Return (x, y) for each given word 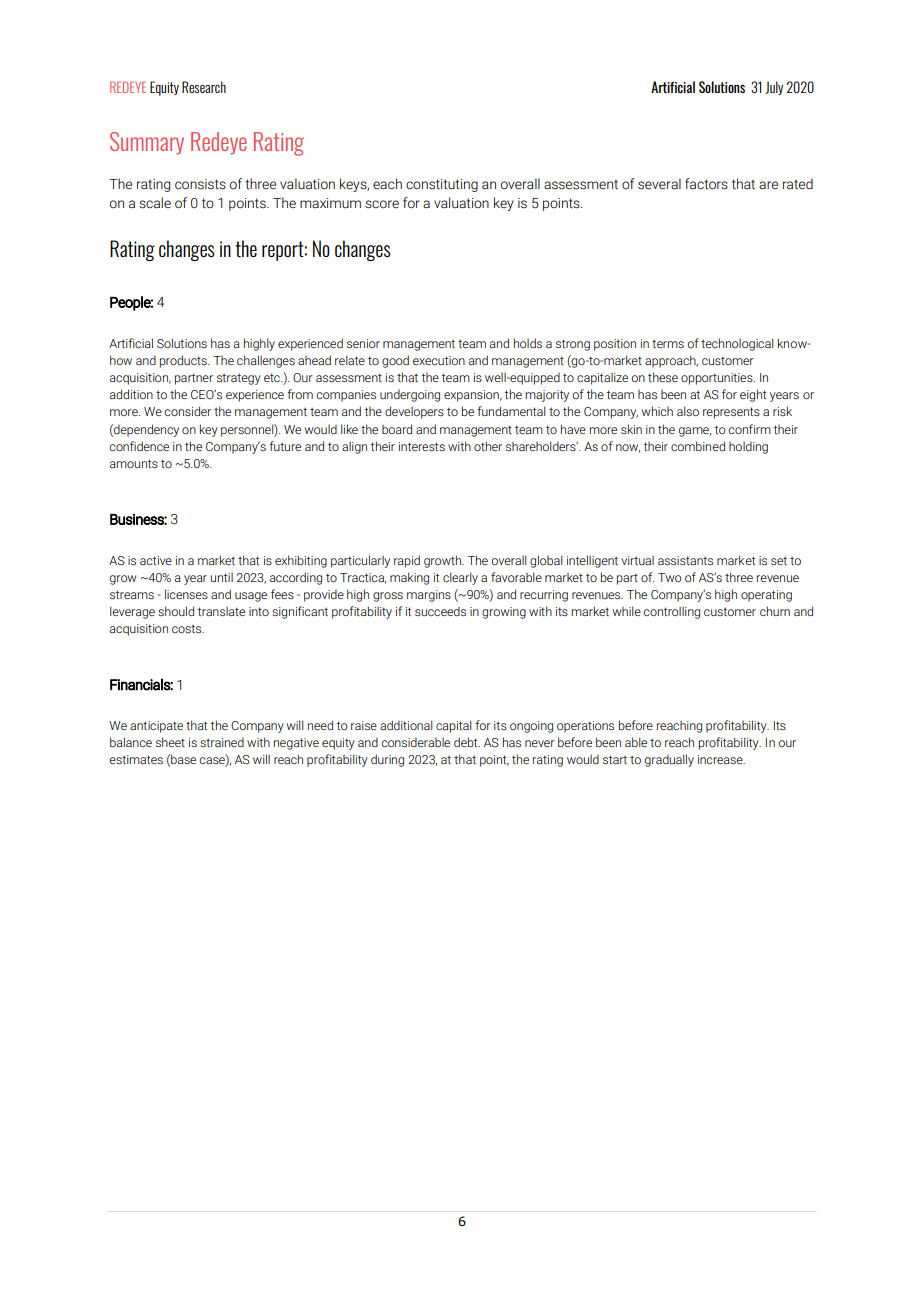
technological (737, 344)
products (184, 361)
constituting (442, 185)
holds (528, 343)
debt (467, 742)
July (774, 88)
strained (222, 742)
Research (204, 87)
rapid (407, 561)
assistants (685, 561)
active (156, 560)
